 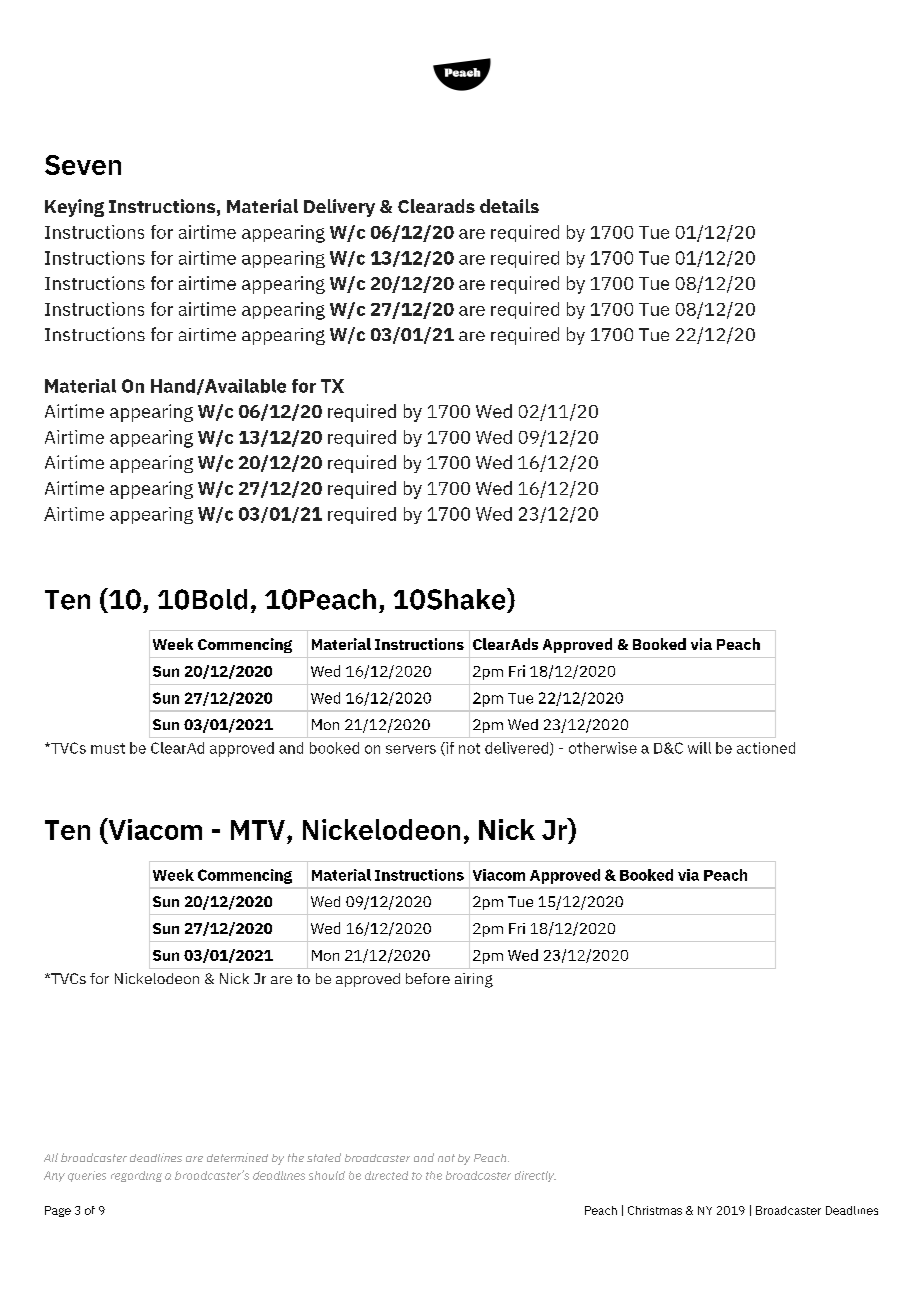 What do you see at coordinates (339, 208) in the screenshot?
I see `Delivery` at bounding box center [339, 208].
